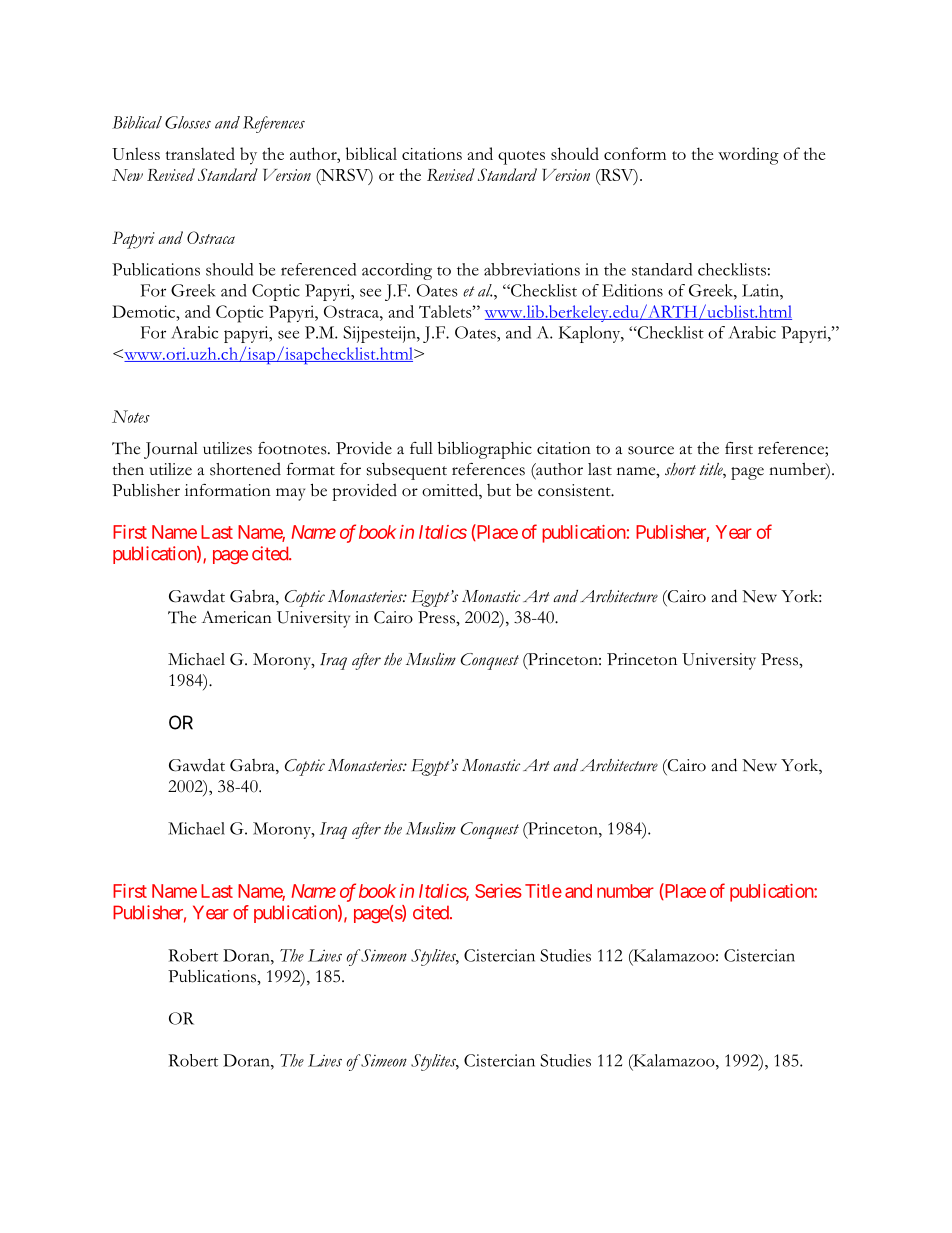 The width and height of the screenshot is (952, 1233). I want to click on American, so click(237, 617).
